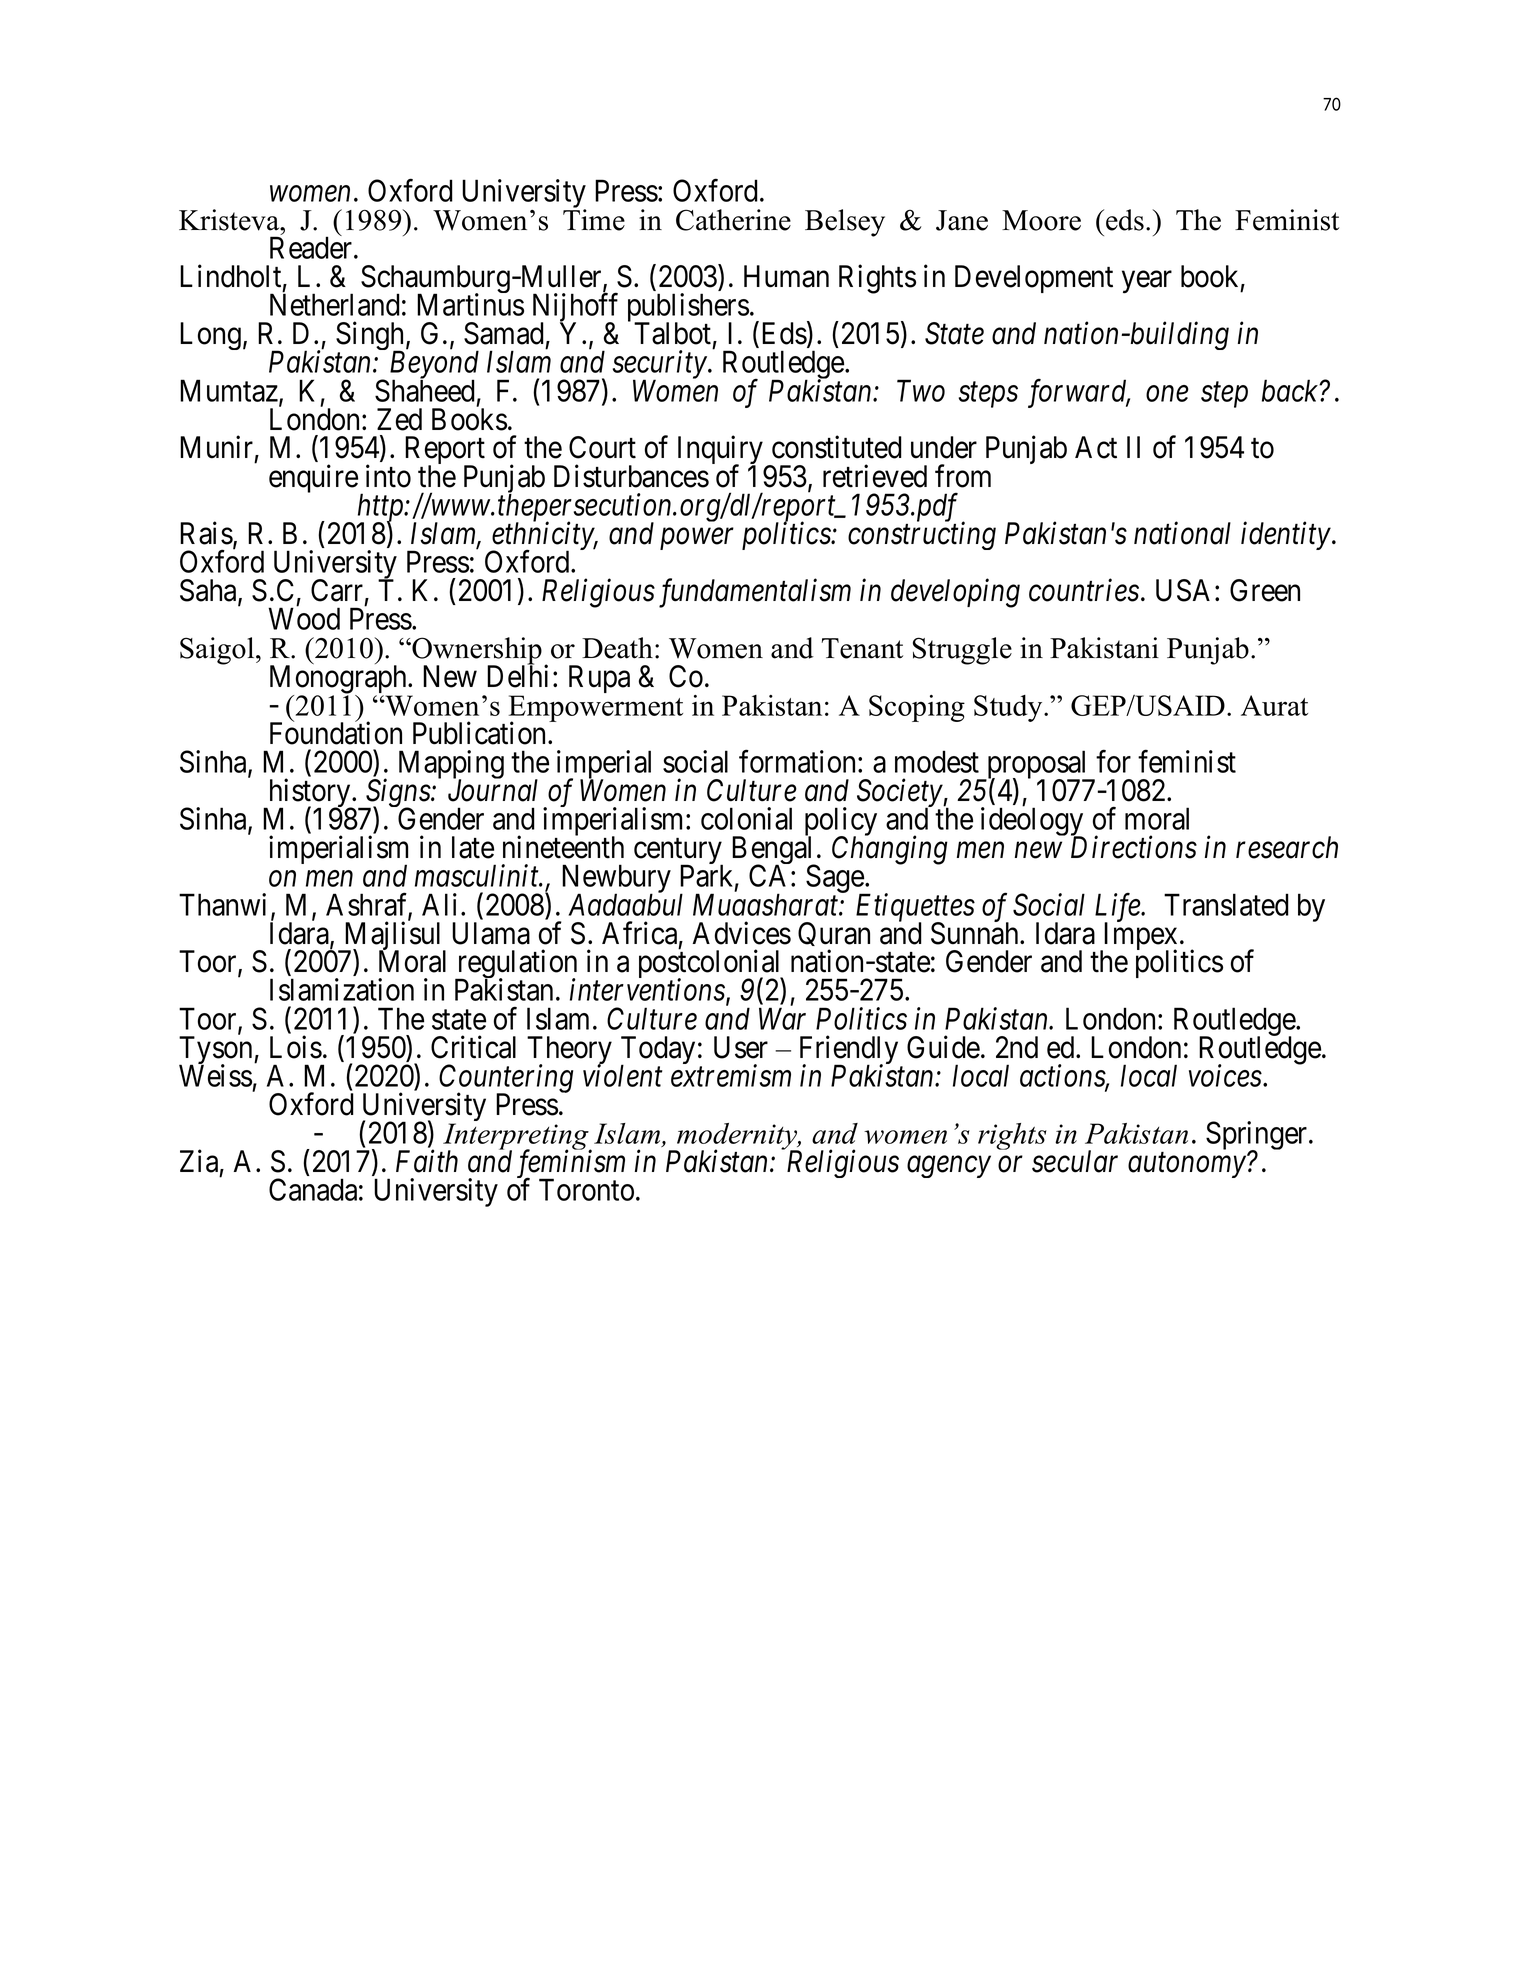 The image size is (1519, 1966). I want to click on enquire, so click(313, 478).
